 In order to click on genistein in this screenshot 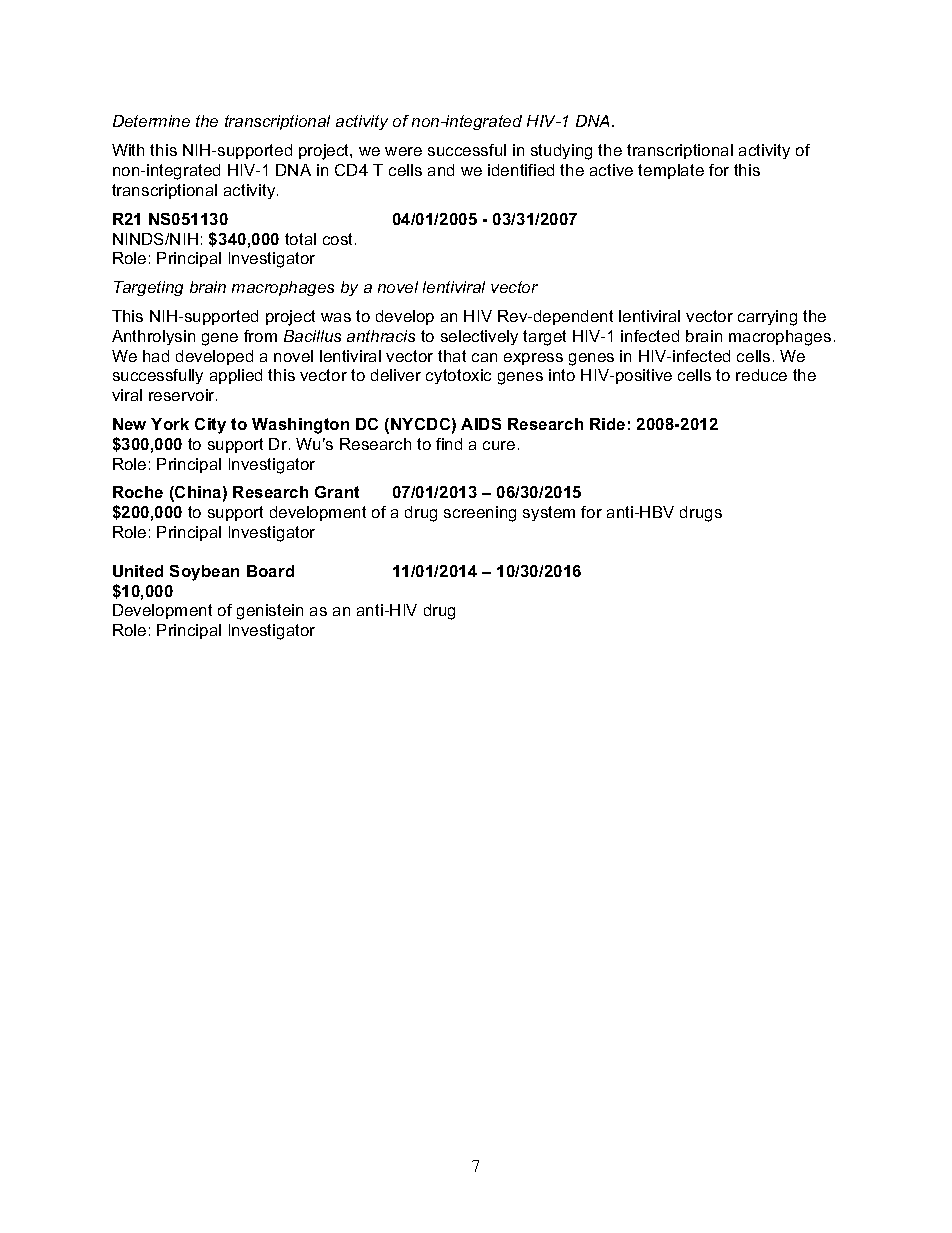, I will do `click(270, 612)`.
